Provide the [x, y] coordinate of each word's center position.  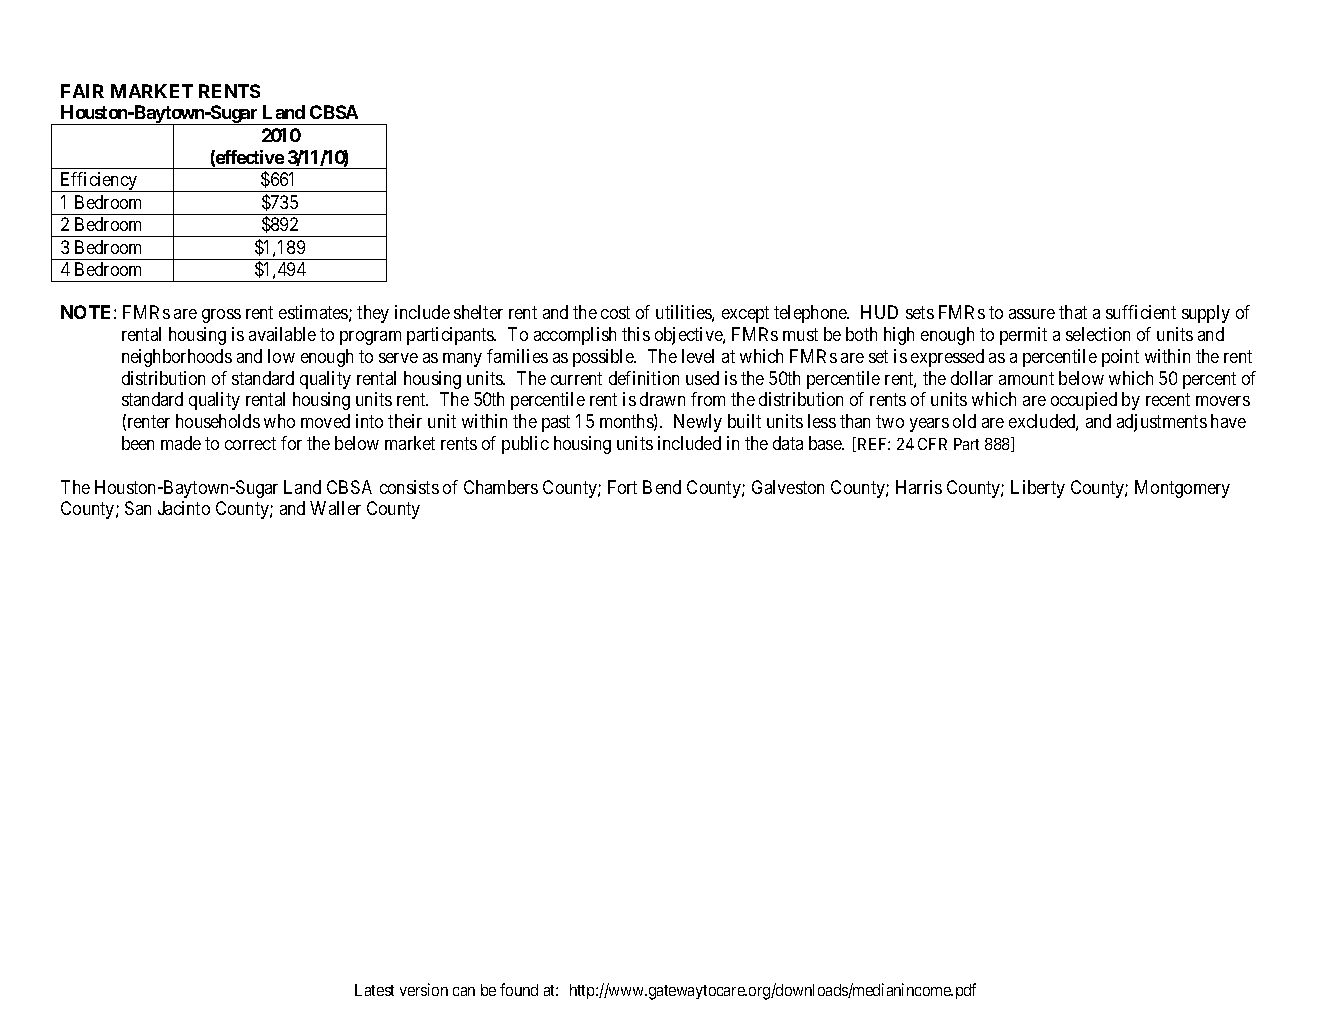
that [1073, 312]
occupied [1084, 401]
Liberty [1038, 489]
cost [615, 312]
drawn [662, 399]
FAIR [82, 91]
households [218, 421]
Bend [662, 487]
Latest [374, 990]
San [138, 508]
